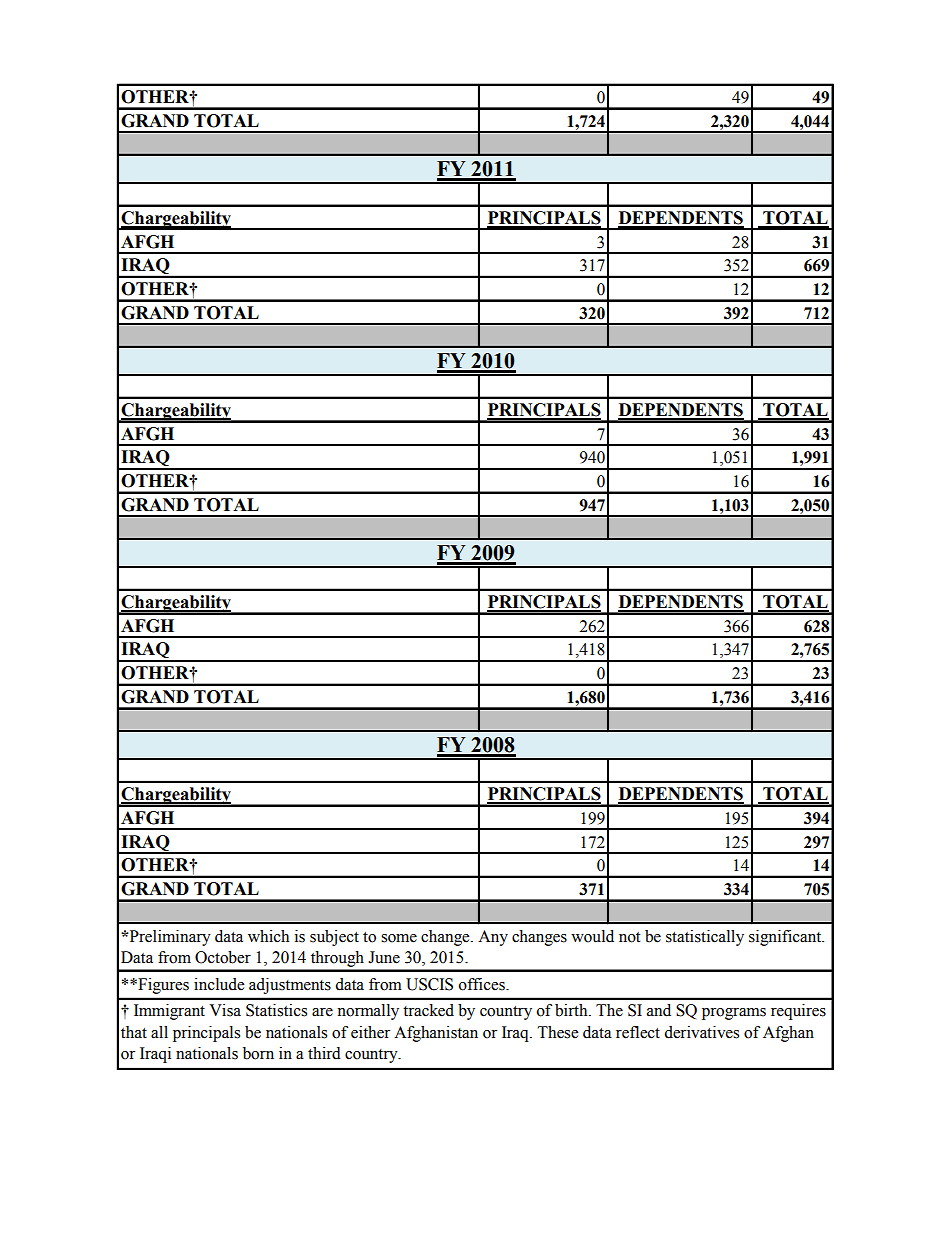 The image size is (952, 1233). I want to click on requires, so click(798, 1012).
